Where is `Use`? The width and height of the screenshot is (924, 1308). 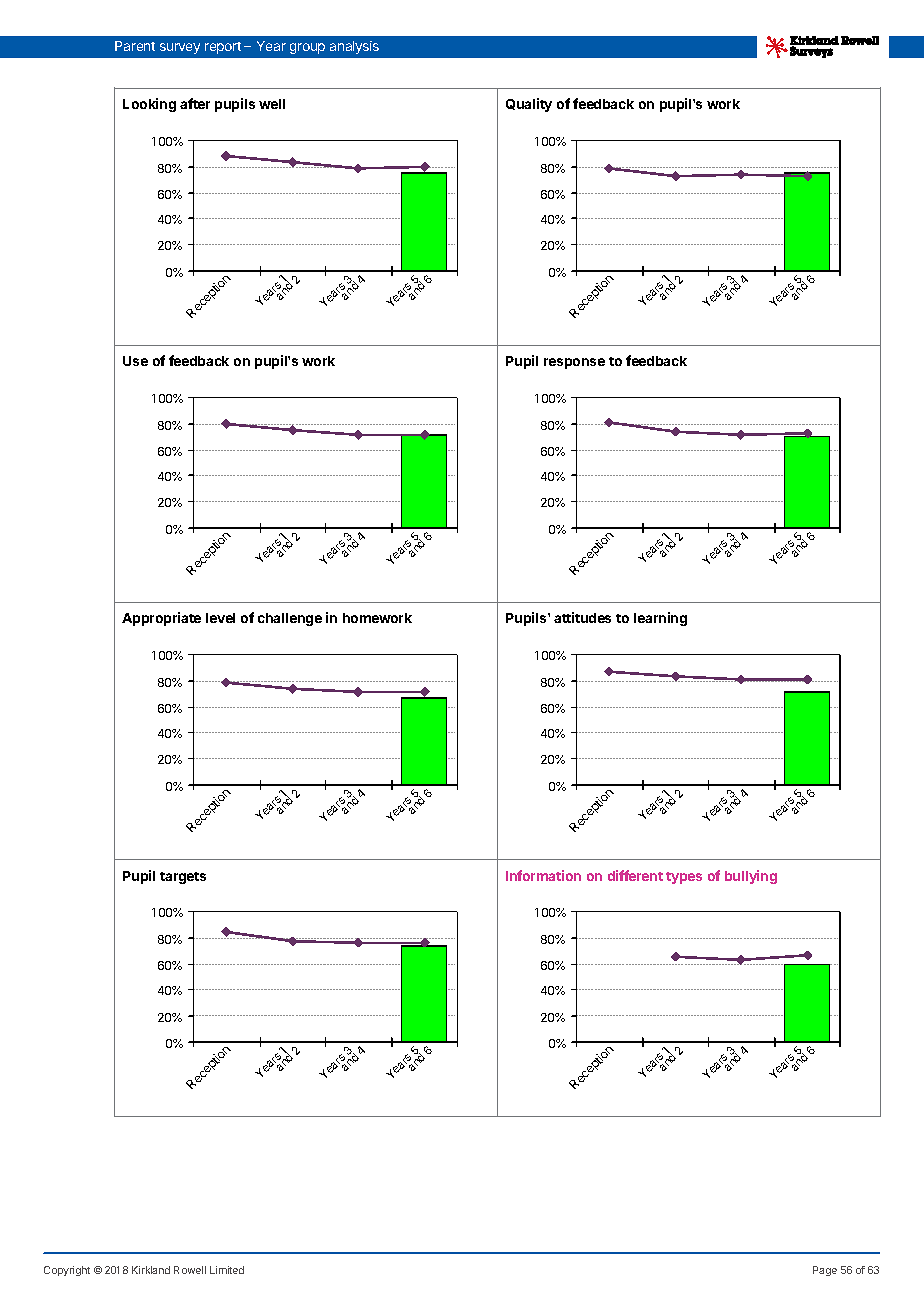 Use is located at coordinates (135, 361).
